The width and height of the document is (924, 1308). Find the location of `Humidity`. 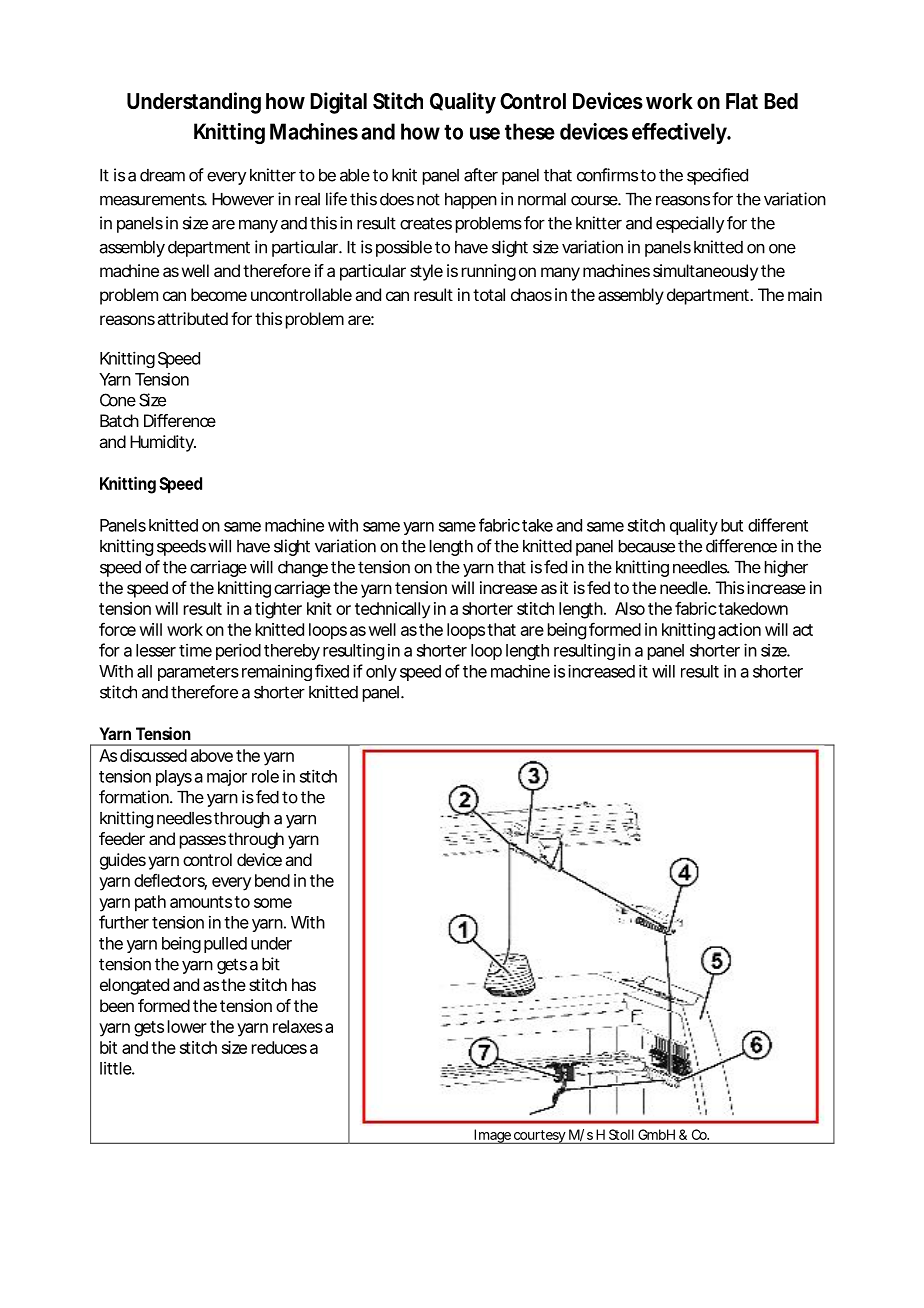

Humidity is located at coordinates (163, 443).
